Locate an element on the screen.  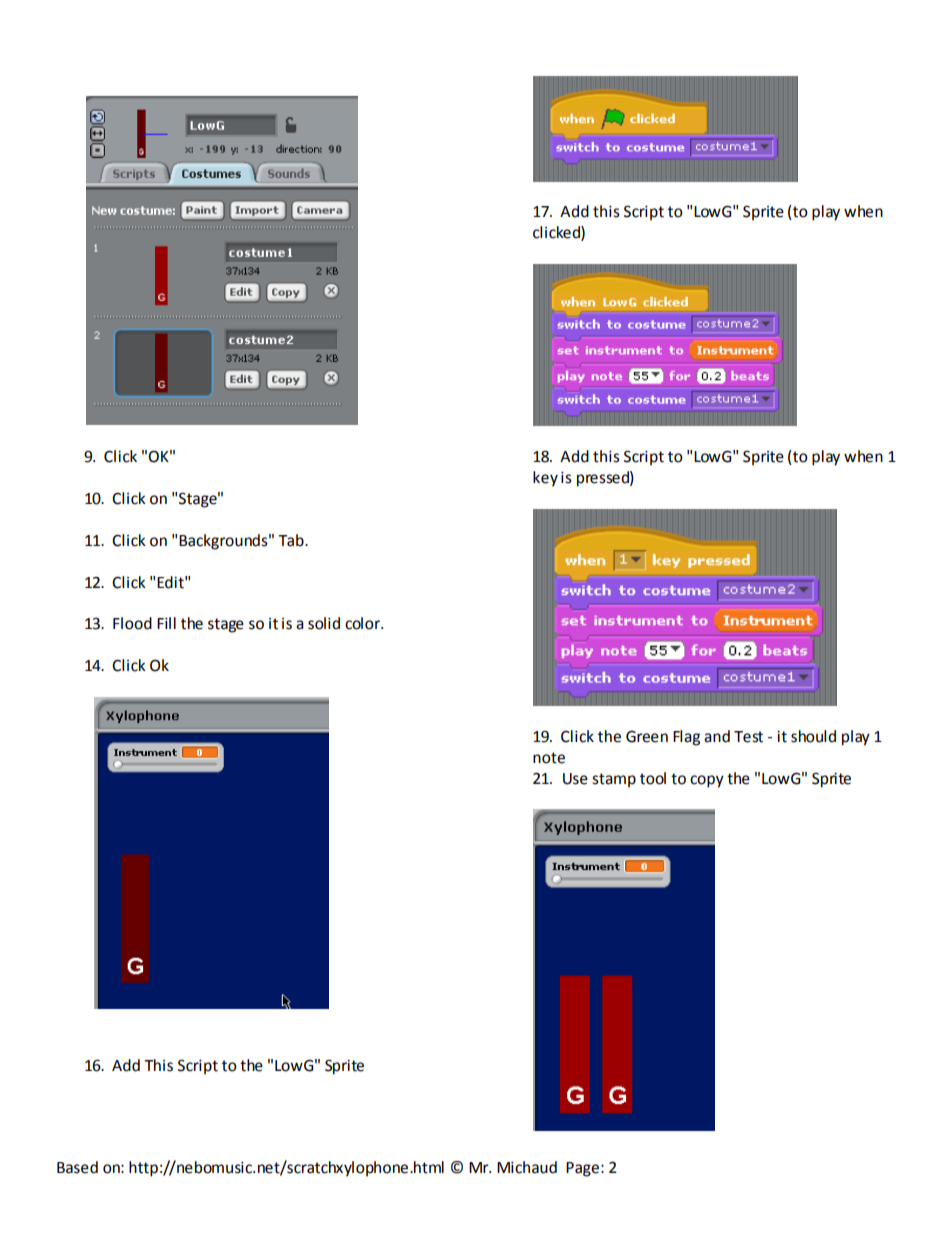
Flood is located at coordinates (132, 623).
